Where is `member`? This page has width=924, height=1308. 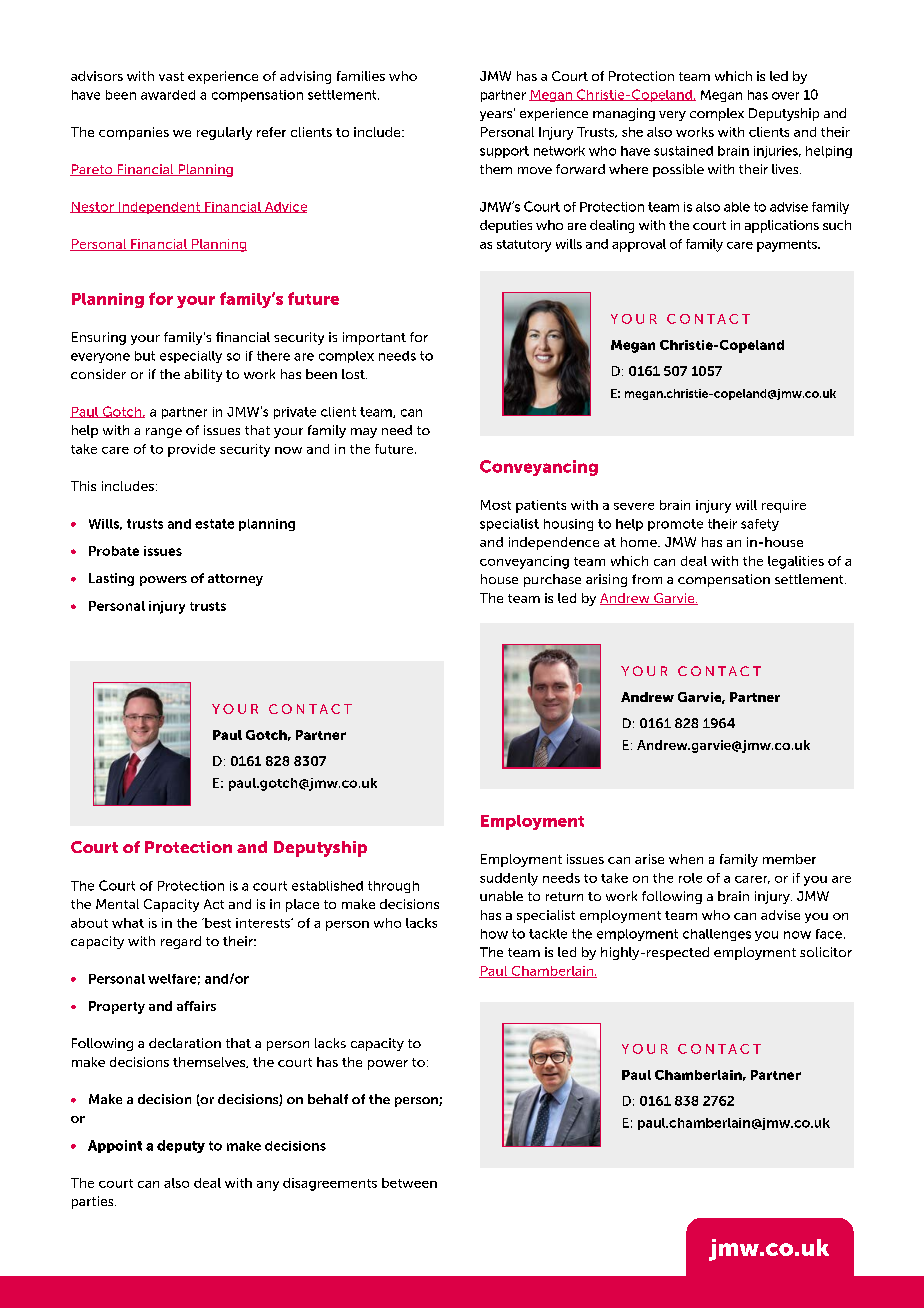
member is located at coordinates (789, 859).
